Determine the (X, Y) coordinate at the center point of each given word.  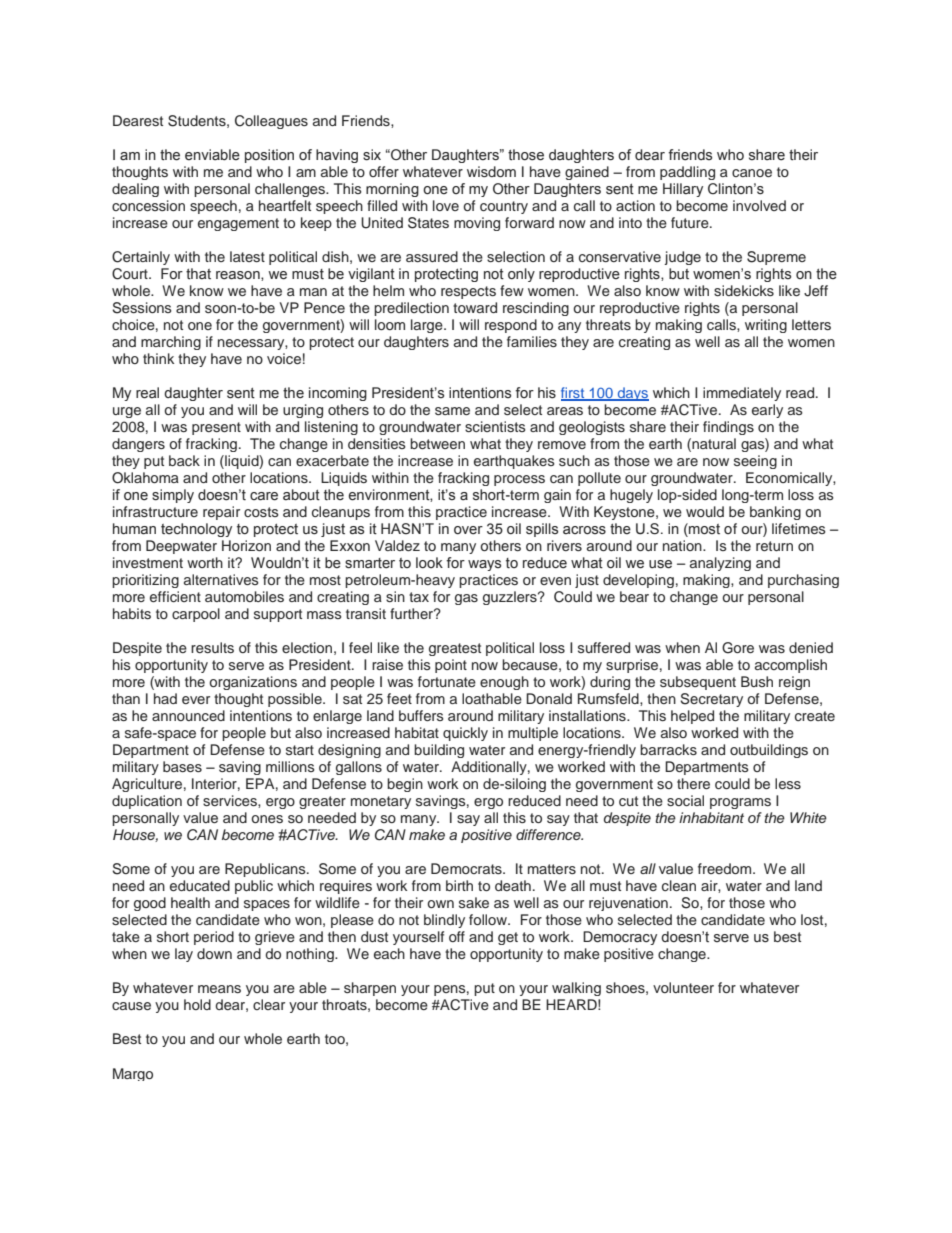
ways (484, 565)
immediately (742, 394)
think (158, 358)
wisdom (491, 171)
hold (197, 1004)
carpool (196, 615)
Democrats (467, 868)
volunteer (683, 987)
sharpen (370, 989)
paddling (687, 173)
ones (267, 819)
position (269, 156)
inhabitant (711, 817)
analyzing (720, 564)
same (452, 411)
